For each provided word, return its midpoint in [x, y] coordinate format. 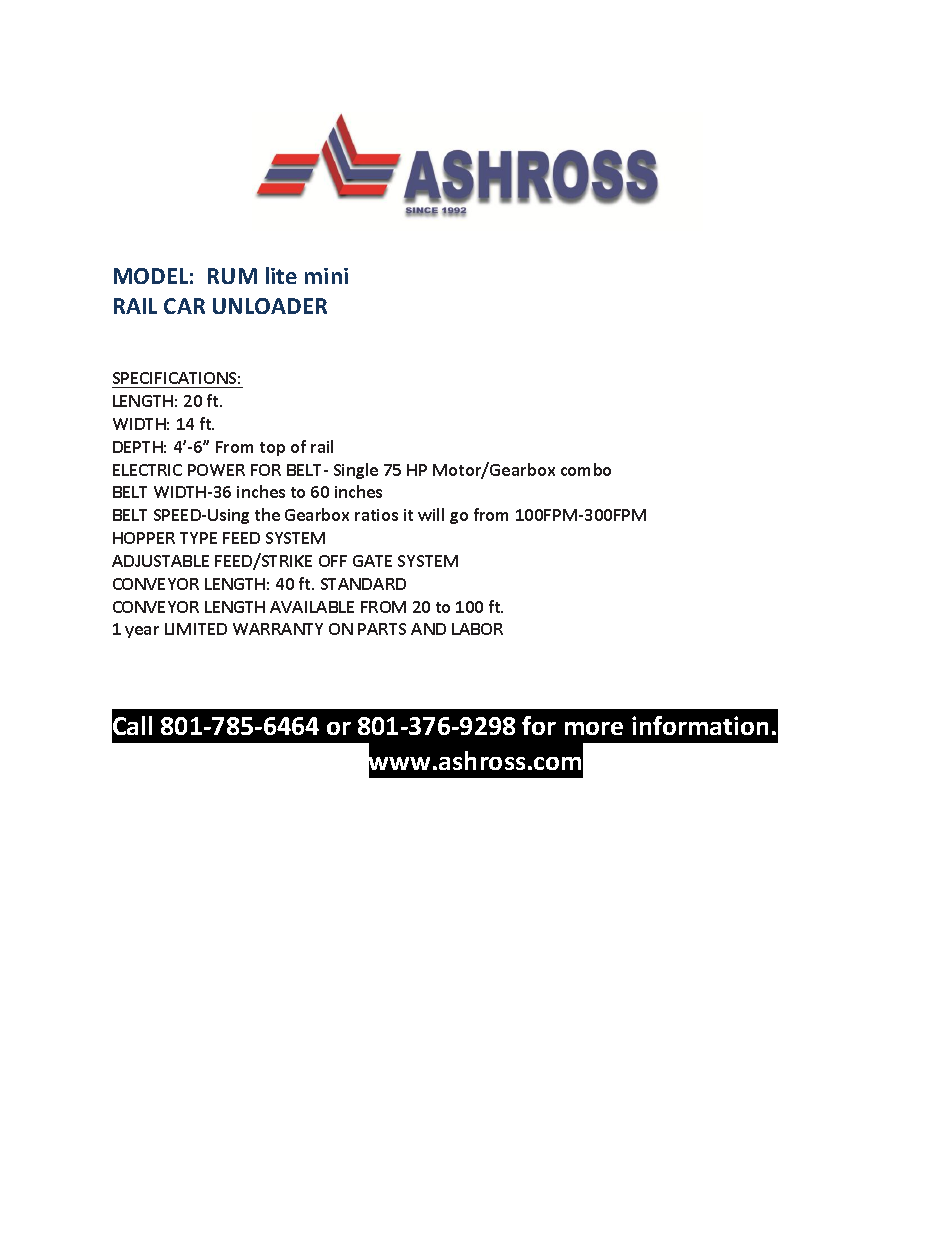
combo [586, 469]
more [594, 728]
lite [281, 275]
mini [326, 276]
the [267, 514]
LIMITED [196, 629]
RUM [232, 276]
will [431, 514]
